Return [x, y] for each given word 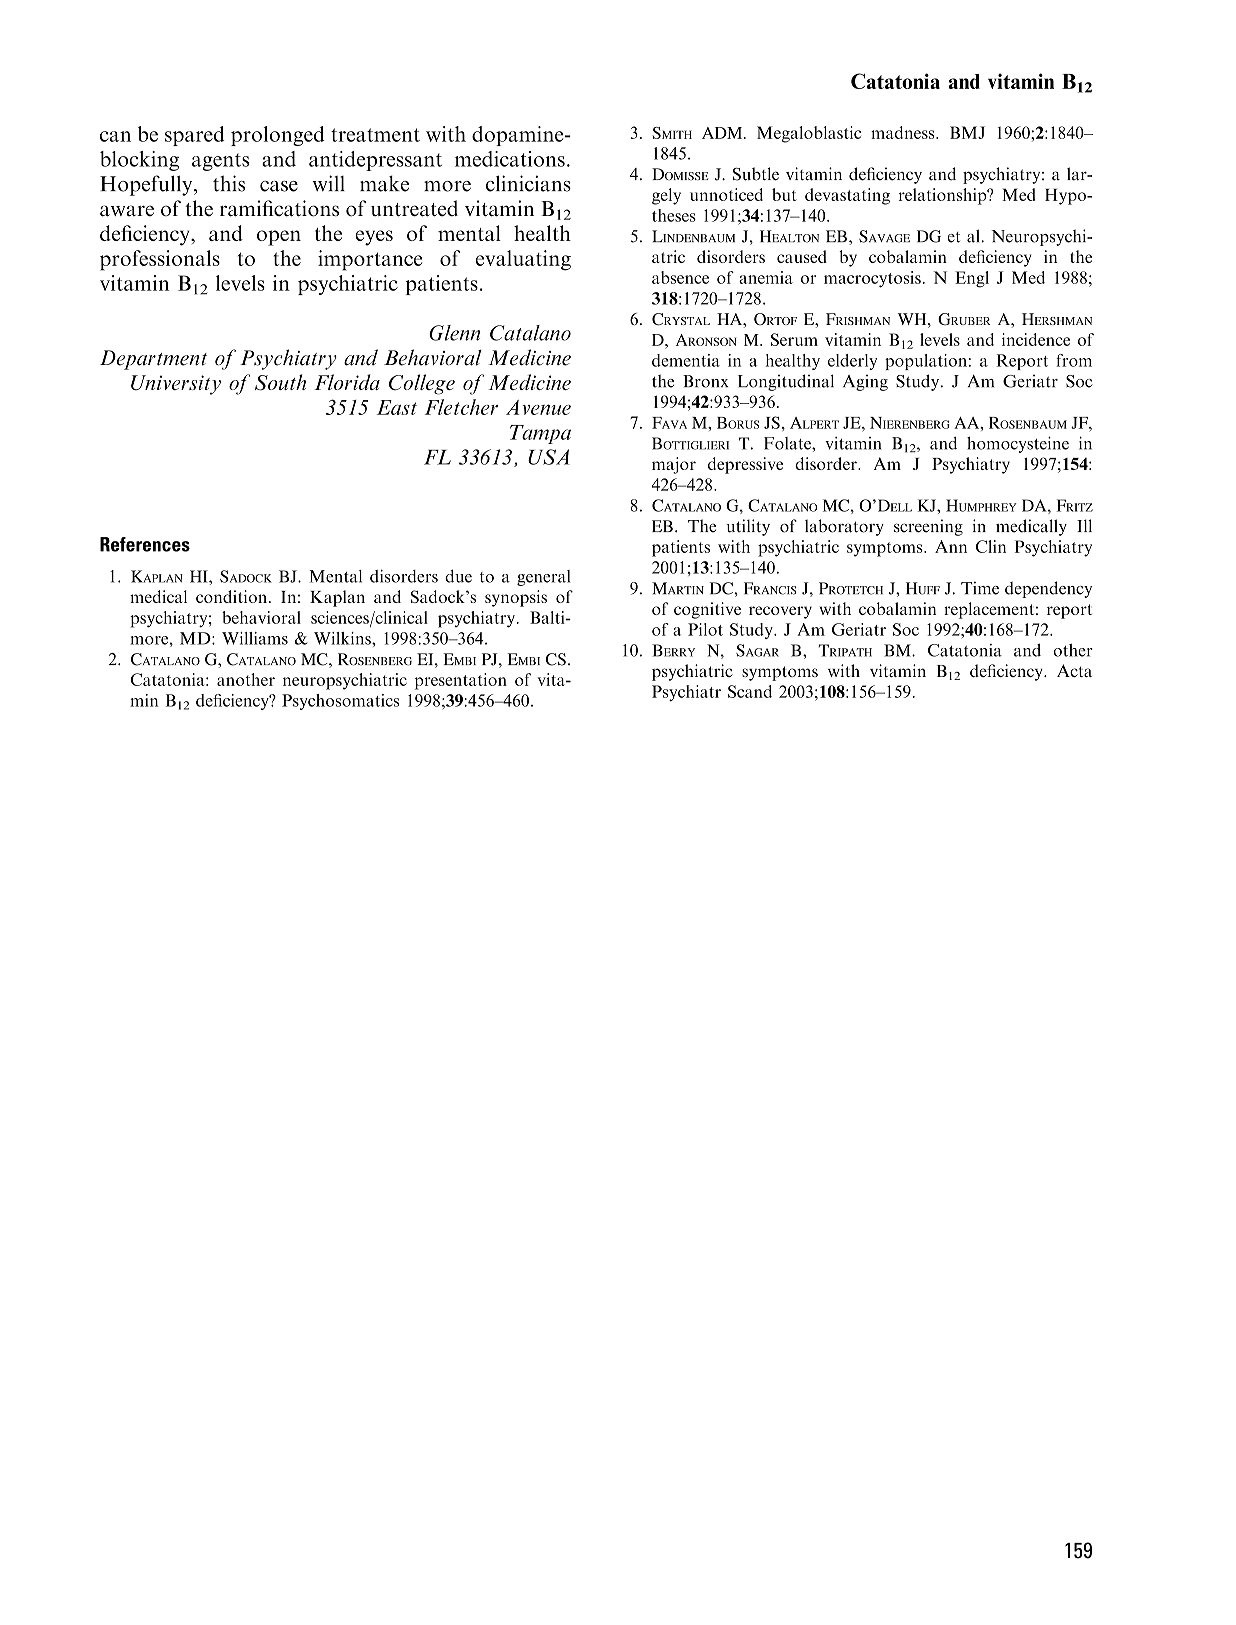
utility [748, 527]
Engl [972, 279]
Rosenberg [375, 659]
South [280, 382]
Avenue [538, 407]
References [145, 544]
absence [680, 277]
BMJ [967, 132]
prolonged [278, 136]
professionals [160, 260]
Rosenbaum [1028, 423]
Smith [672, 133]
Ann [951, 546]
